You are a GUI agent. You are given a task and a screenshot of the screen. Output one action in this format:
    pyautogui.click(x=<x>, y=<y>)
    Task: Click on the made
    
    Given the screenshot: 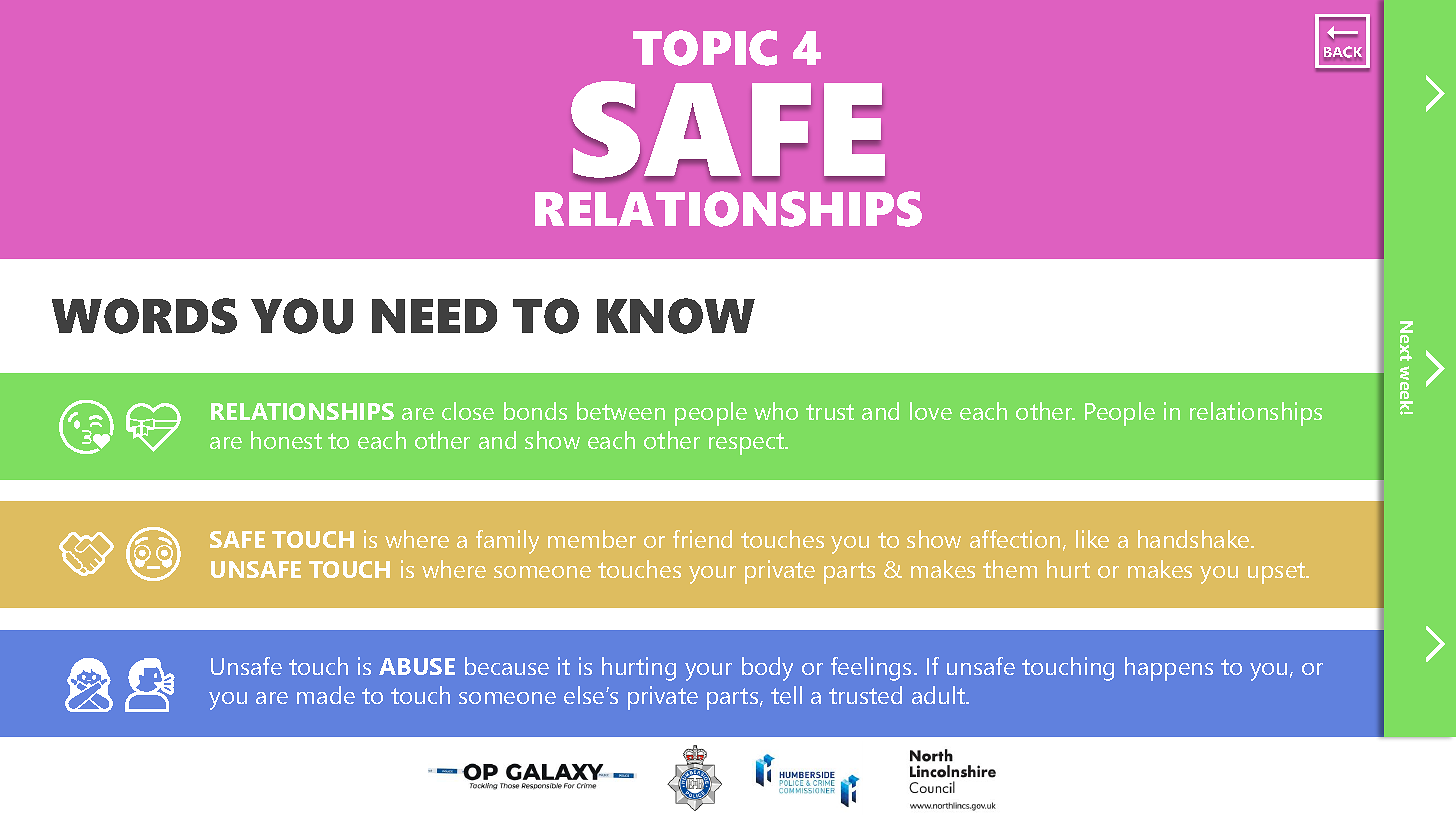 What is the action you would take?
    pyautogui.click(x=326, y=695)
